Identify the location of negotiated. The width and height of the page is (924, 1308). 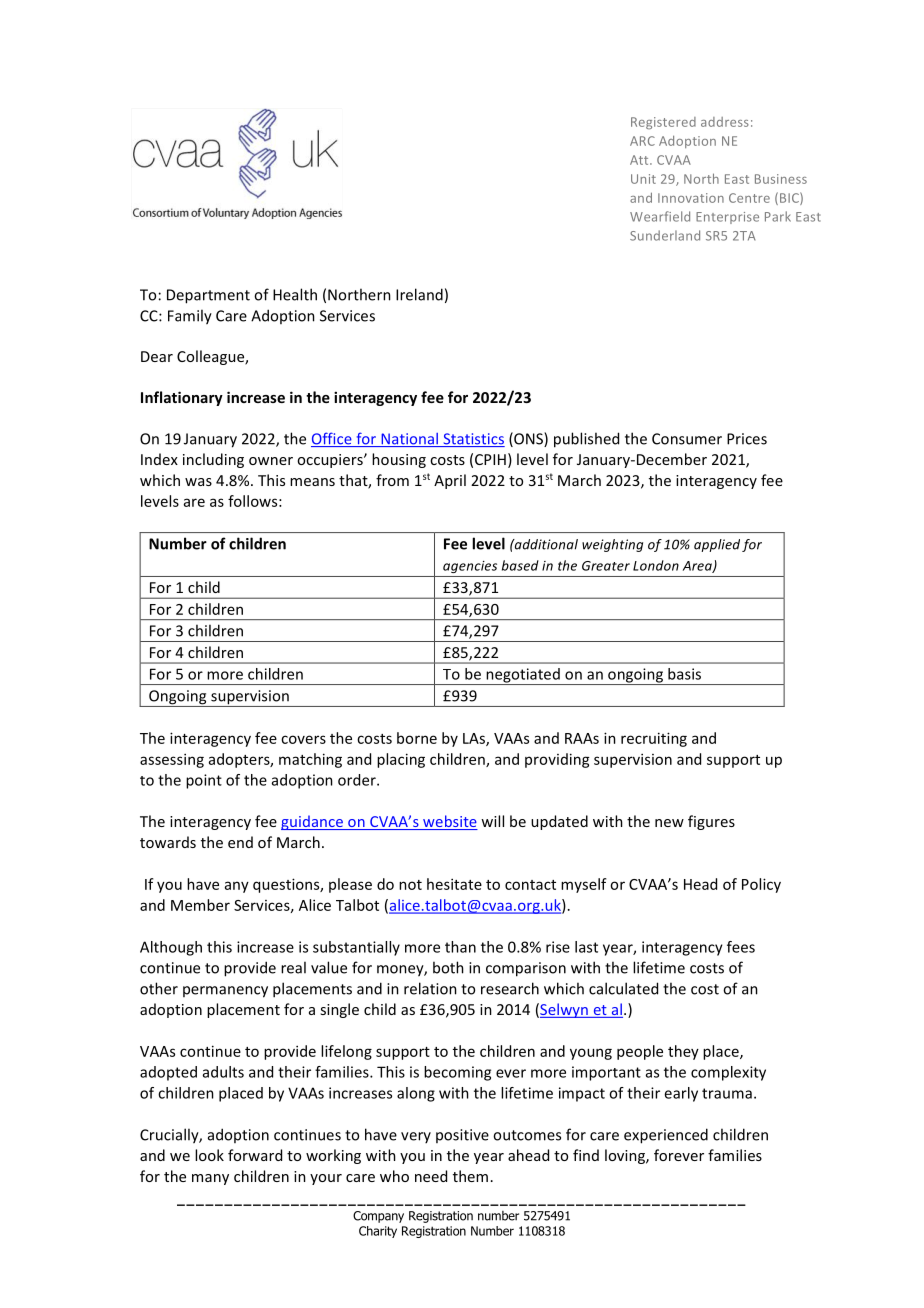
(523, 676).
